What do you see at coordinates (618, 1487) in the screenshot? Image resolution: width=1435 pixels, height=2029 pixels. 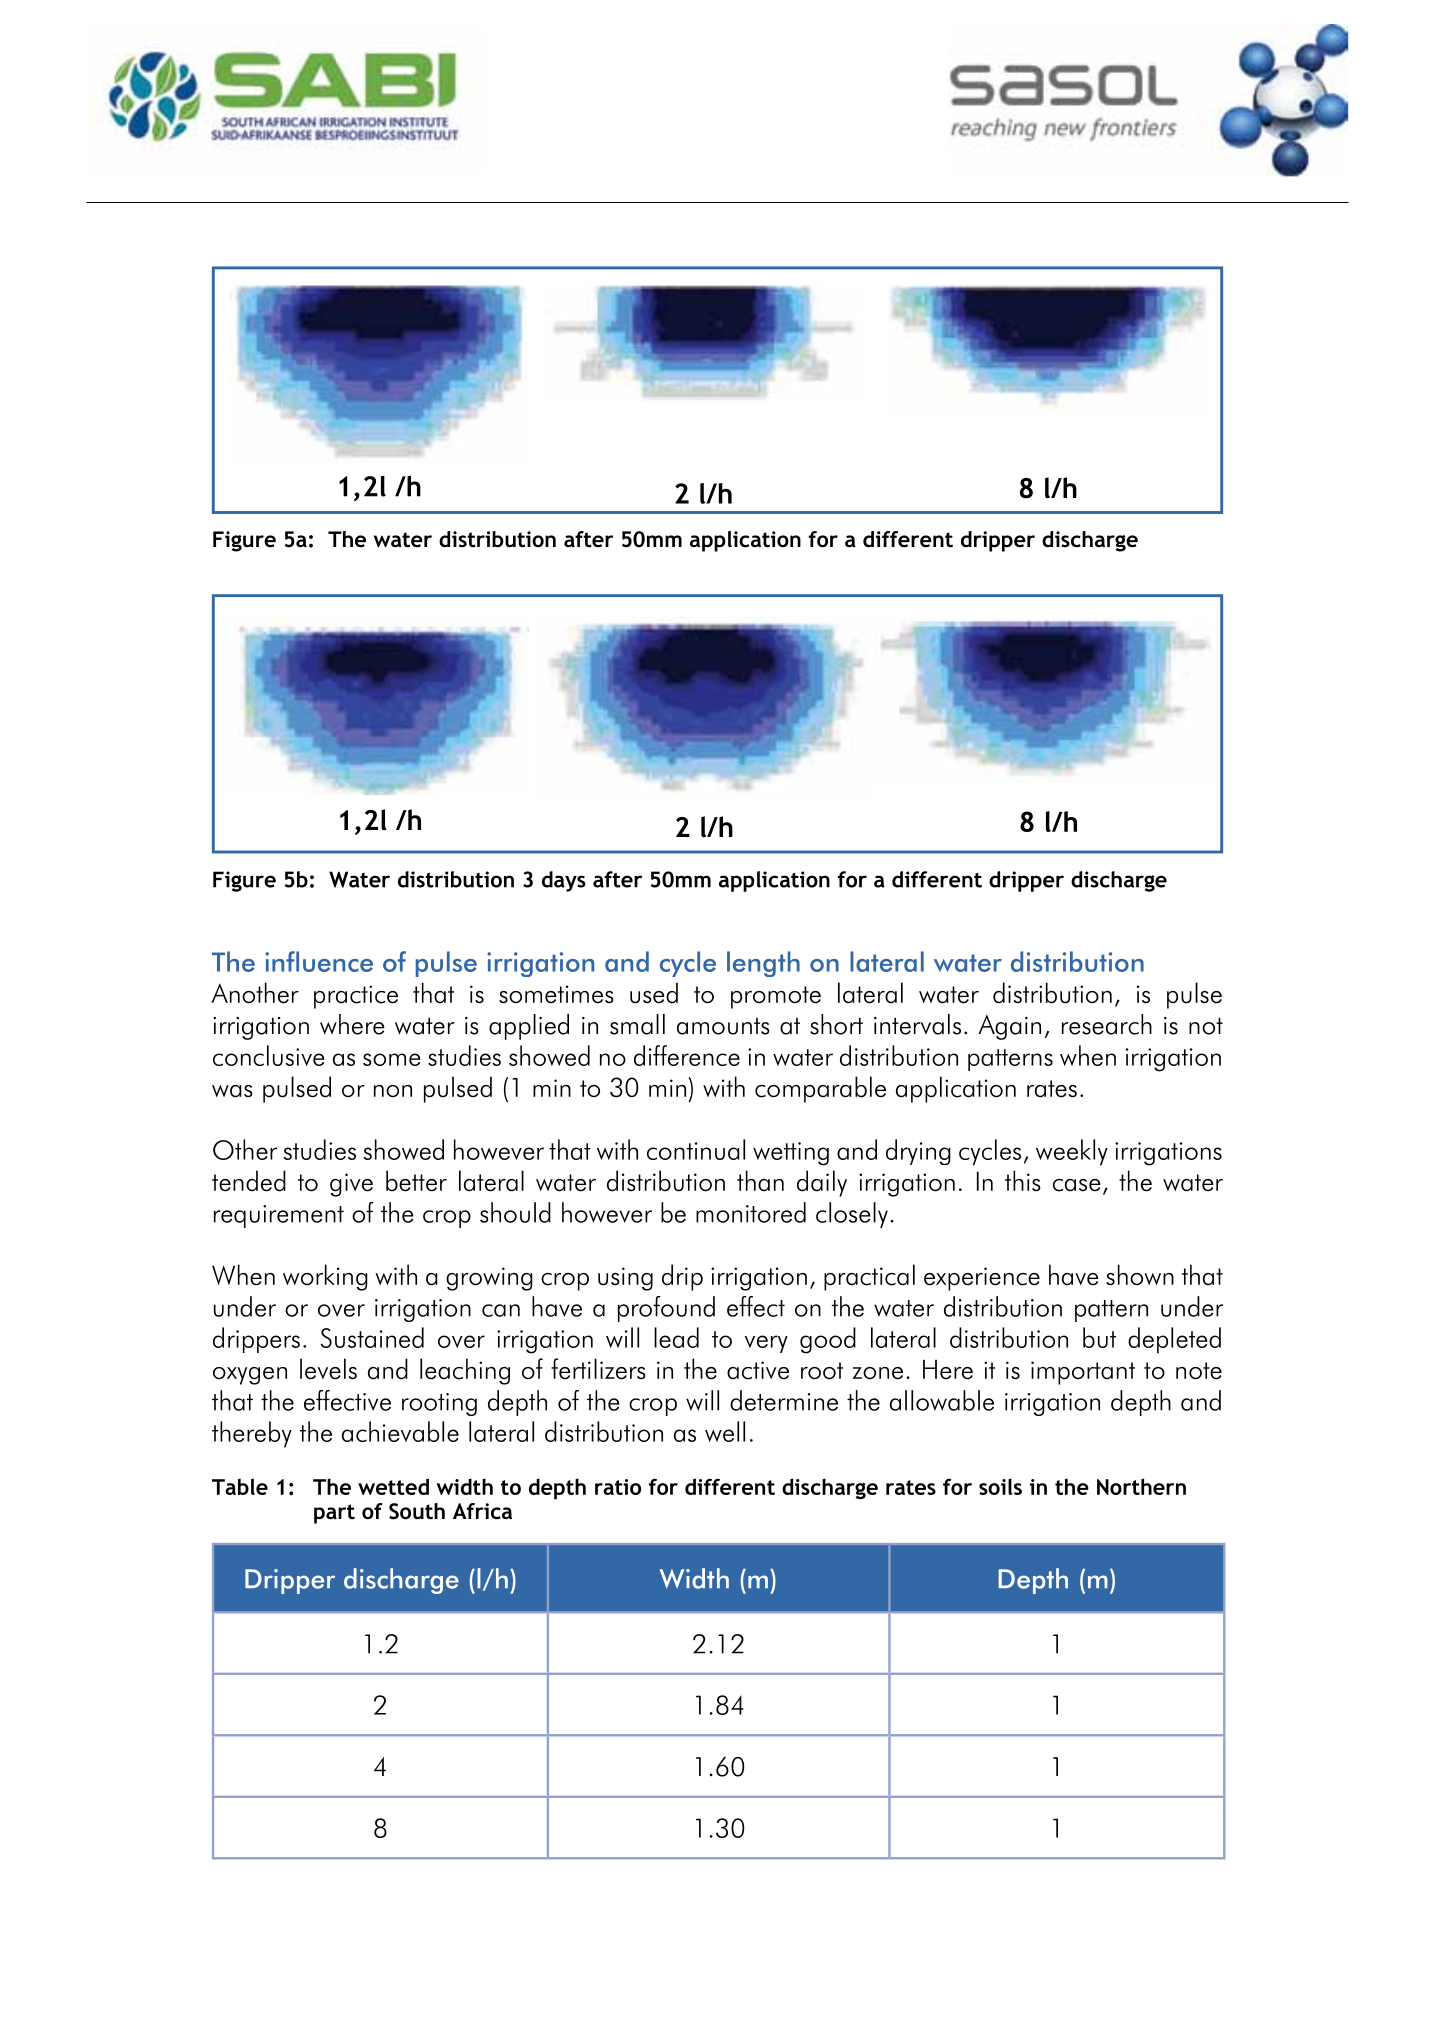 I see `ratio` at bounding box center [618, 1487].
